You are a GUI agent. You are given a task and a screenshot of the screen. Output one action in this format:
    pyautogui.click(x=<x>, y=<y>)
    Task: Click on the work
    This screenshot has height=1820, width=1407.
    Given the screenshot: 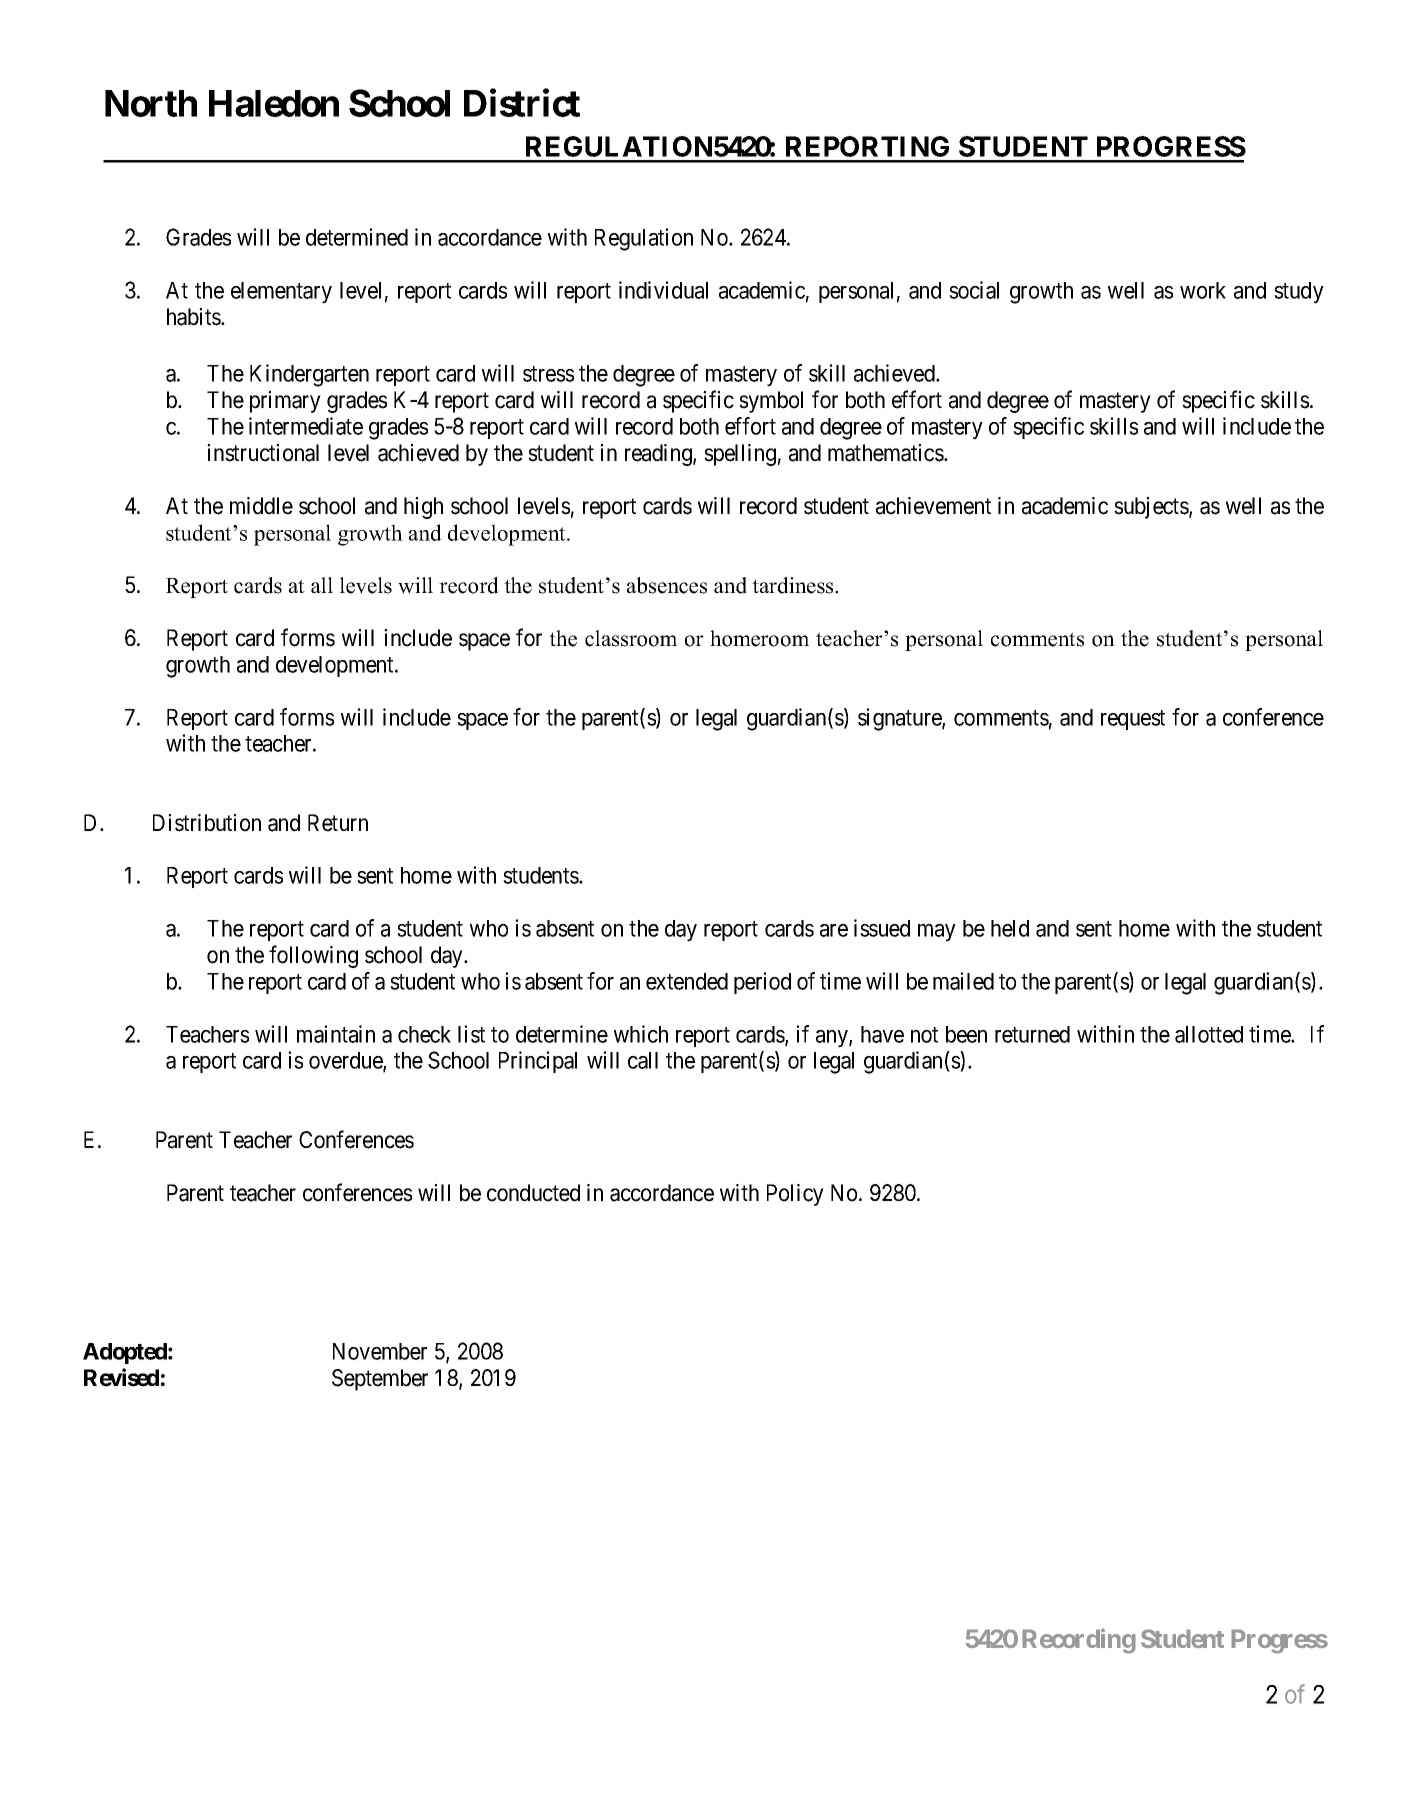 What is the action you would take?
    pyautogui.click(x=1203, y=290)
